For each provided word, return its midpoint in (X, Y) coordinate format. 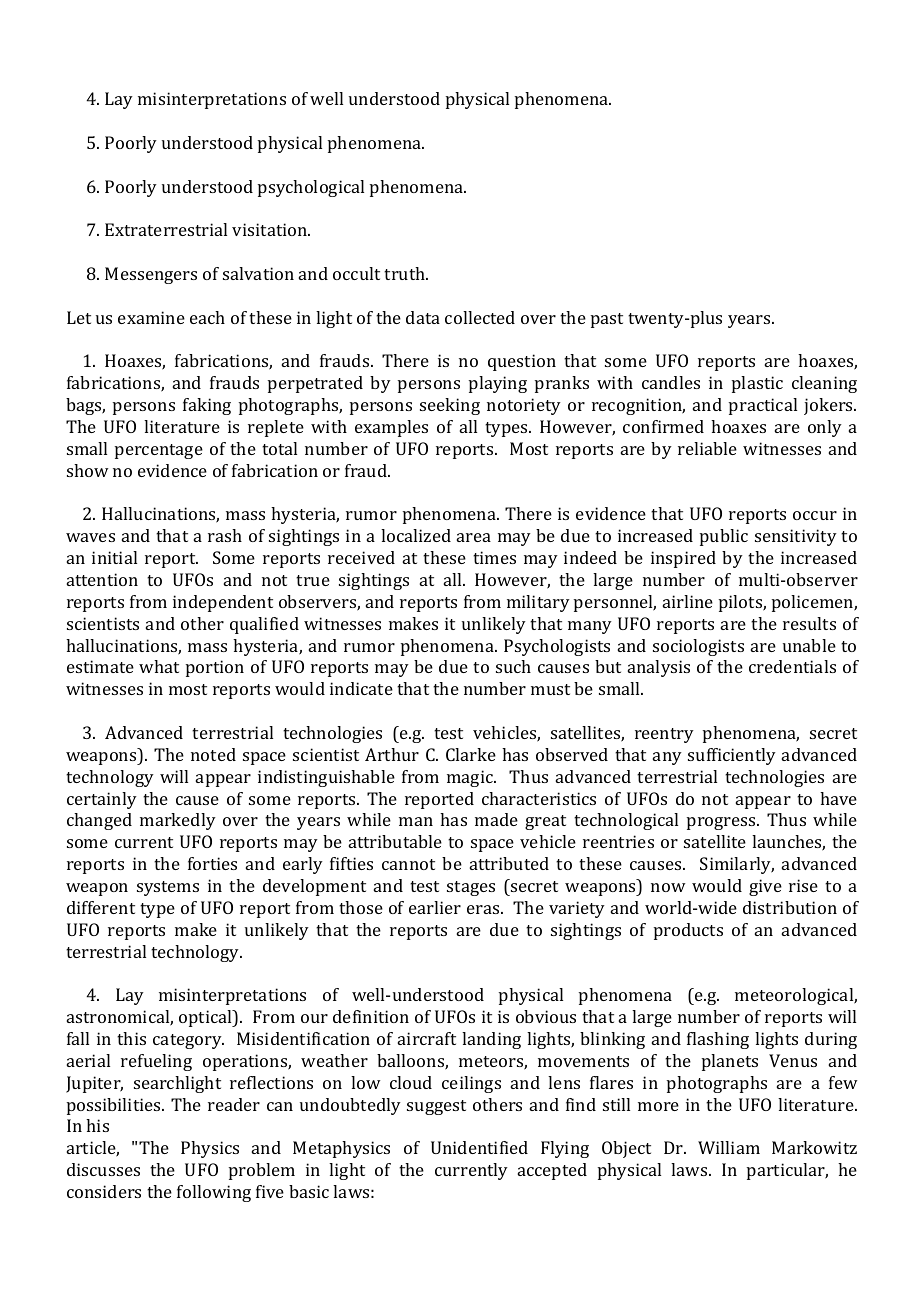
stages (471, 888)
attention (102, 579)
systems (168, 888)
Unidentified (479, 1147)
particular (787, 1171)
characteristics (539, 798)
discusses (103, 1169)
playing (498, 384)
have (838, 798)
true (313, 580)
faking (207, 406)
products (688, 931)
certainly (102, 800)
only (825, 428)
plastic (757, 384)
